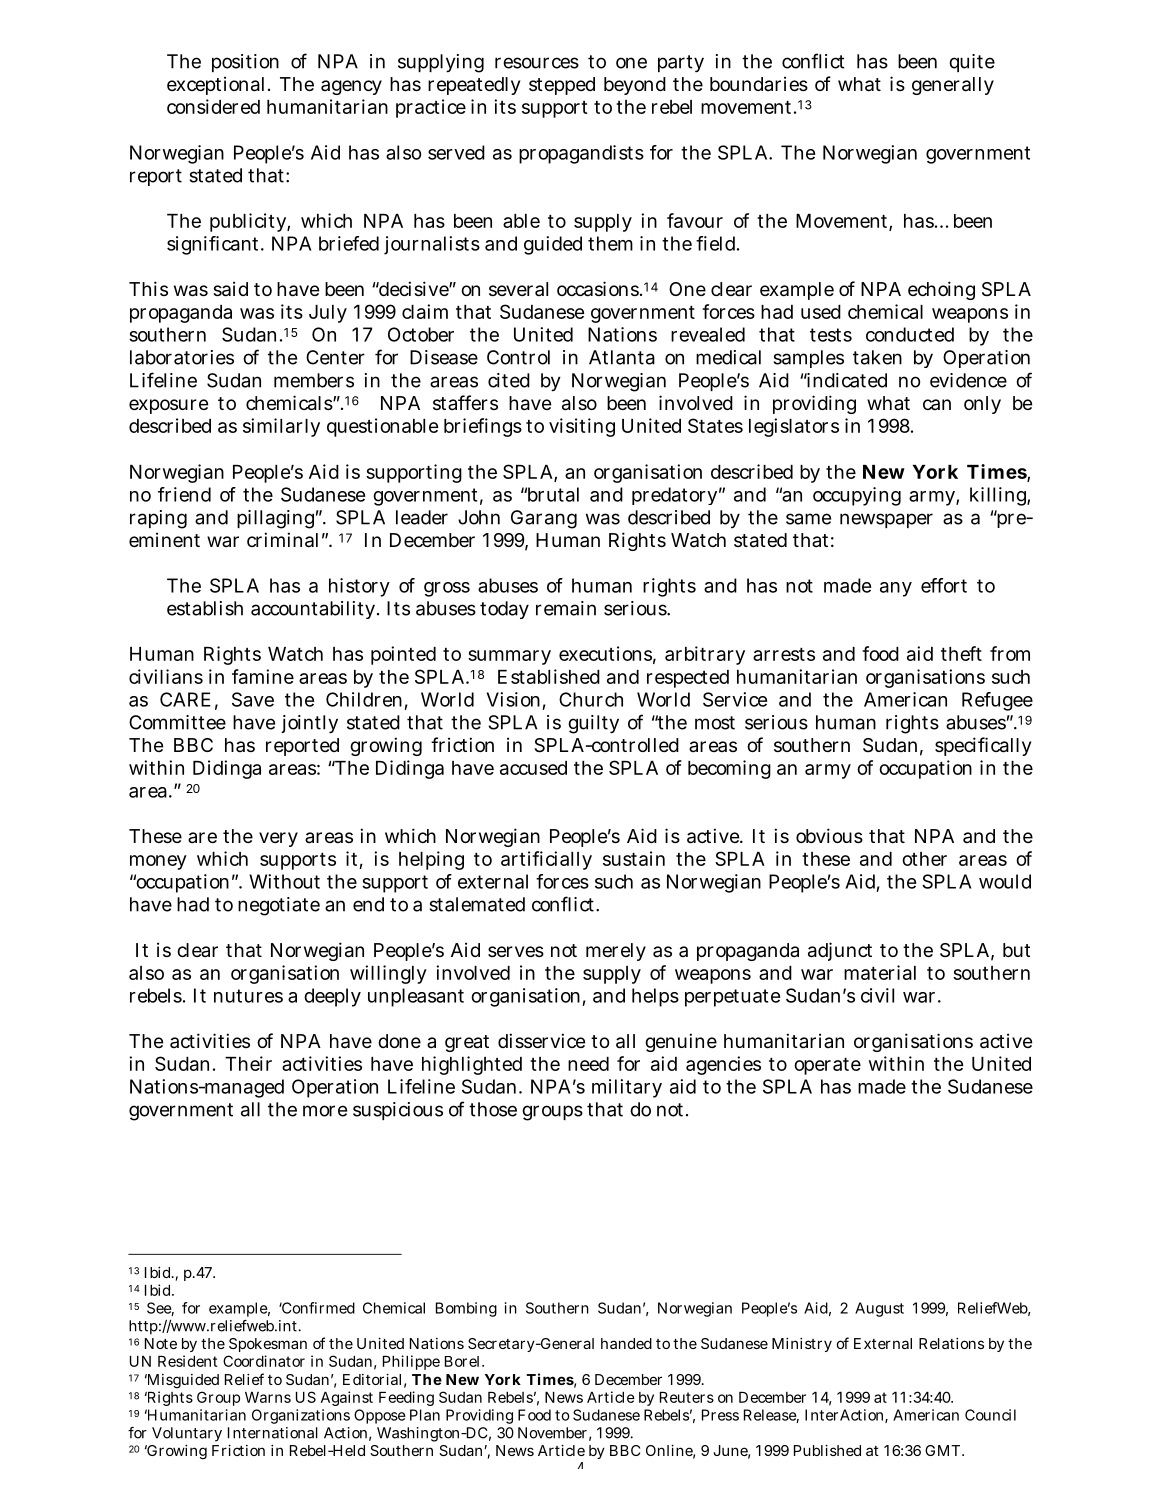 The width and height of the page is (1161, 1503). I want to click on stepped, so click(562, 86).
